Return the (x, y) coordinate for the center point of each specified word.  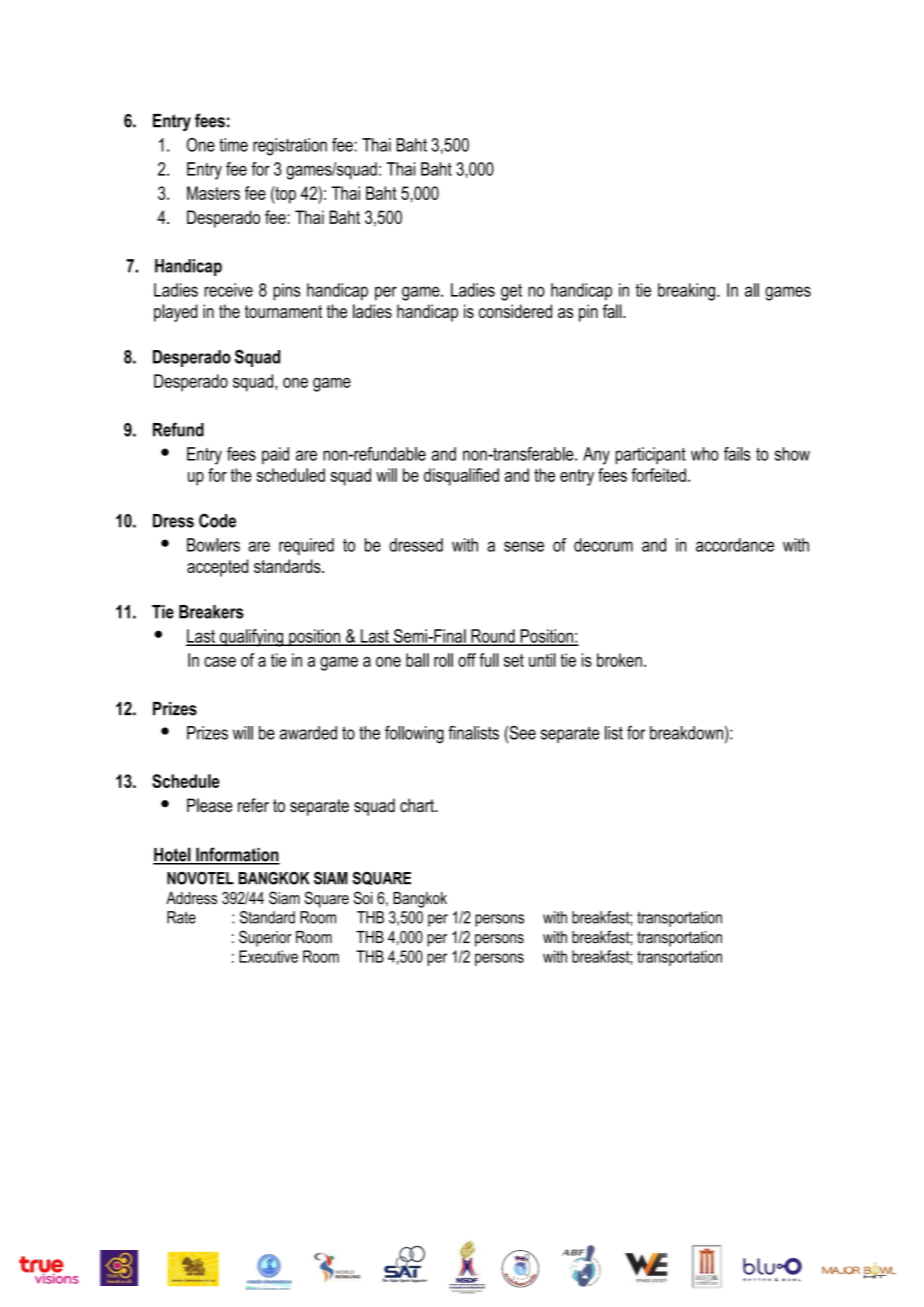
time (233, 145)
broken (619, 660)
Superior (265, 938)
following (414, 734)
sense (524, 546)
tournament (283, 311)
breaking (686, 292)
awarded (308, 733)
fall (613, 311)
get (511, 292)
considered (515, 311)
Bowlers (213, 545)
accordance (735, 545)
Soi (363, 898)
